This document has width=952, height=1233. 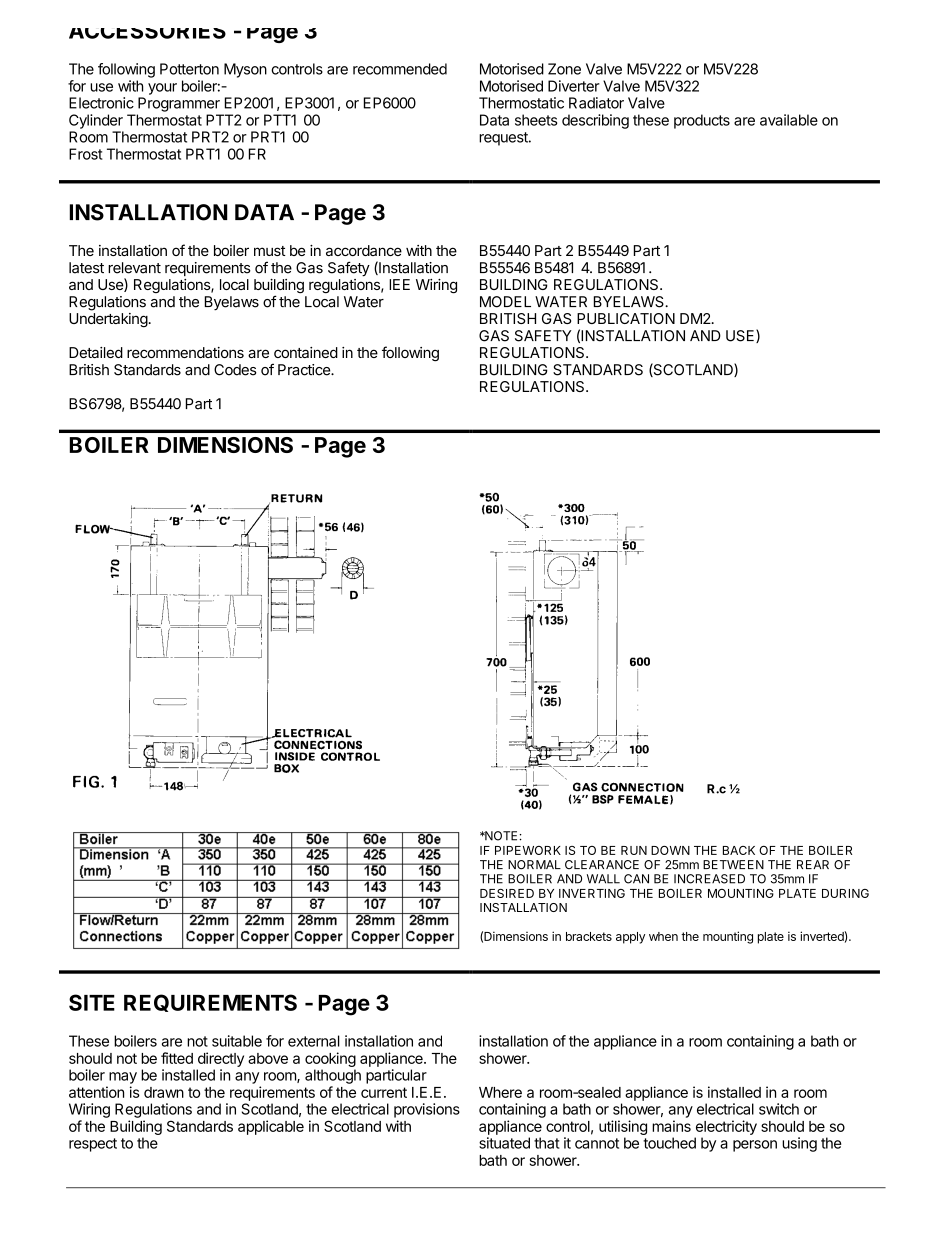 I want to click on SITE, so click(x=92, y=1002).
